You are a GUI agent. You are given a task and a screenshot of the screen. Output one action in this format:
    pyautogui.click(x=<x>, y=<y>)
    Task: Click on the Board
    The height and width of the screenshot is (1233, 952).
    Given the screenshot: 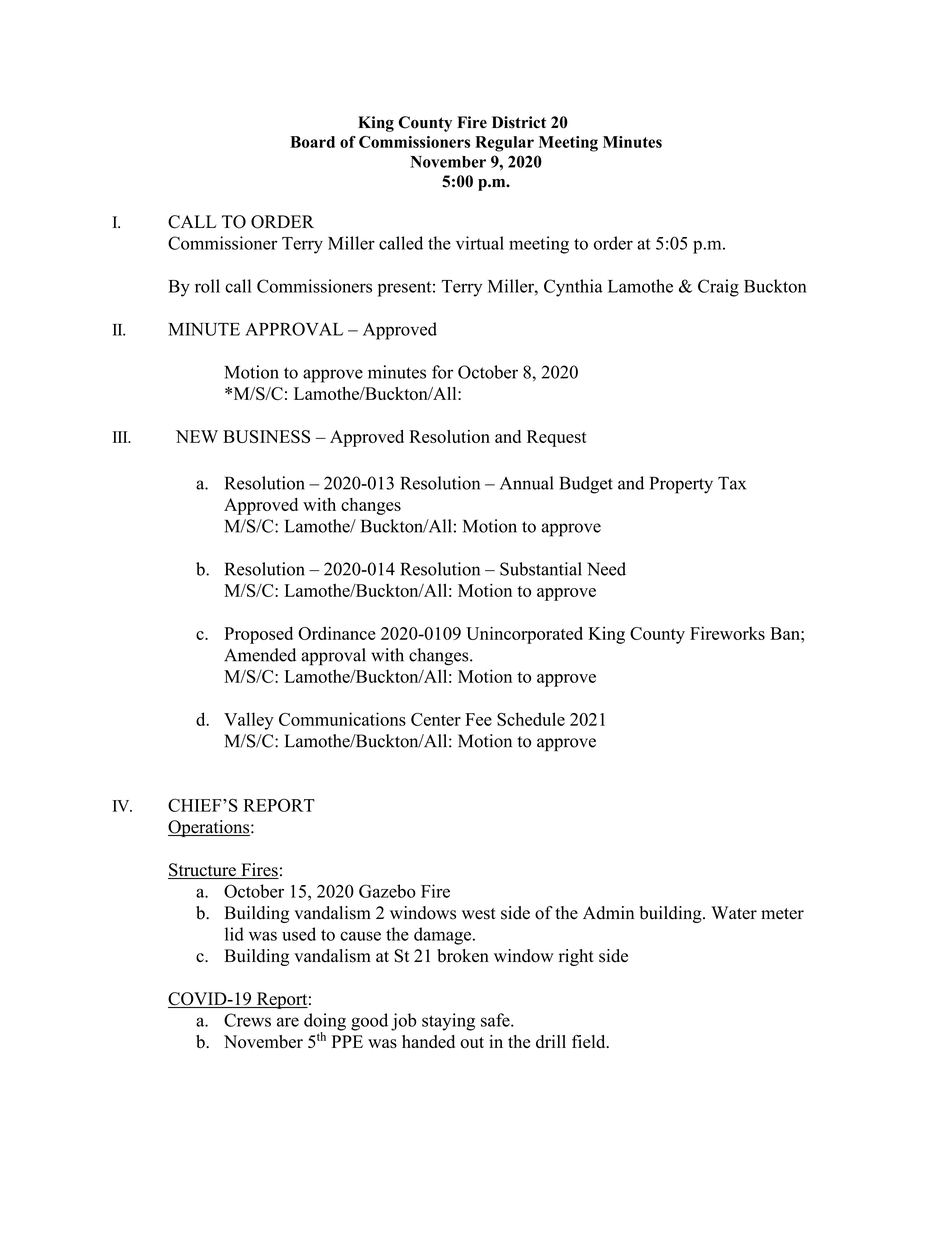 What is the action you would take?
    pyautogui.click(x=312, y=142)
